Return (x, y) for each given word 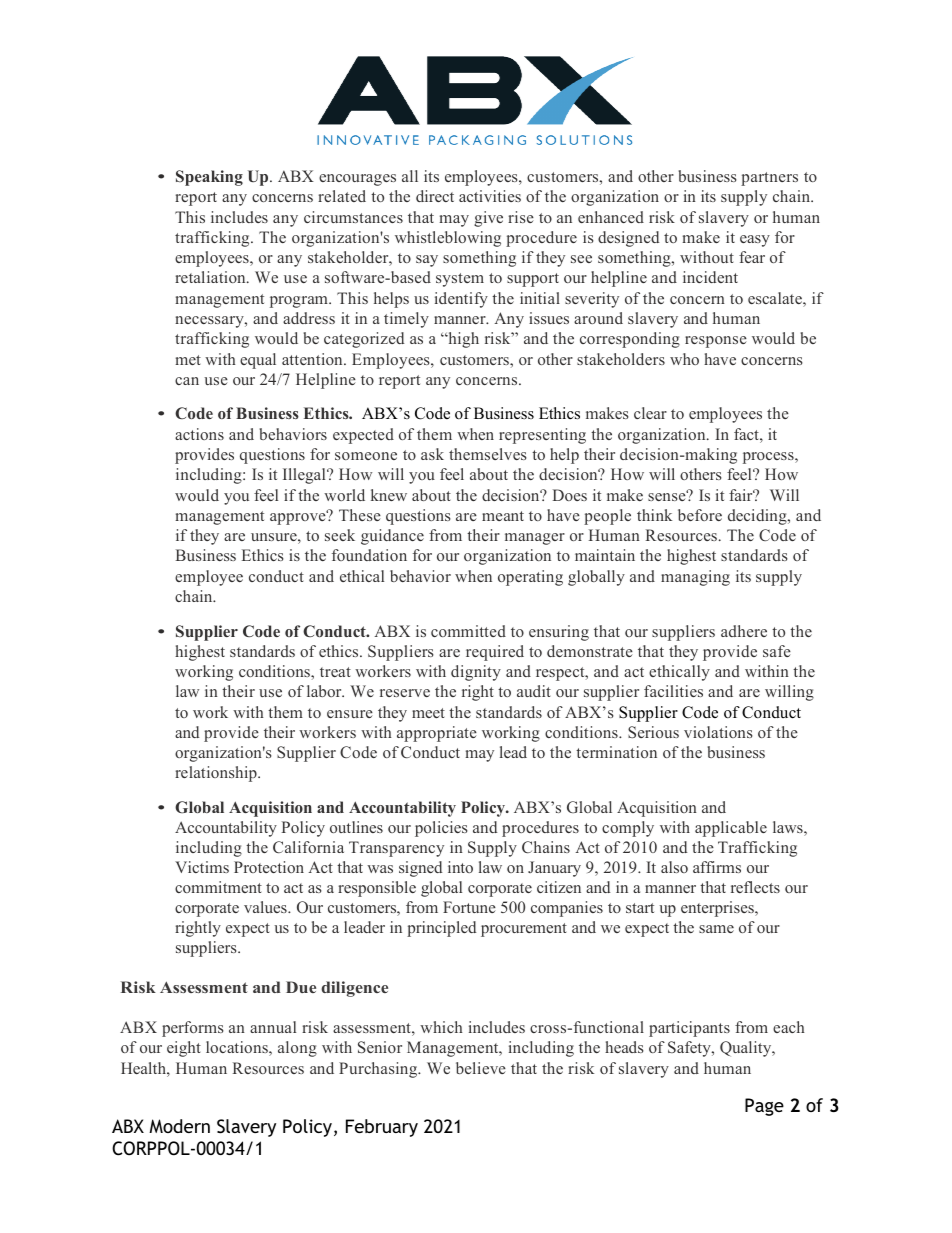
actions (199, 434)
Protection (269, 867)
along (297, 1049)
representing (542, 436)
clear (650, 413)
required (495, 653)
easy (755, 241)
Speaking (209, 178)
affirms (717, 867)
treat (335, 672)
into (460, 867)
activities (490, 196)
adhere (744, 631)
